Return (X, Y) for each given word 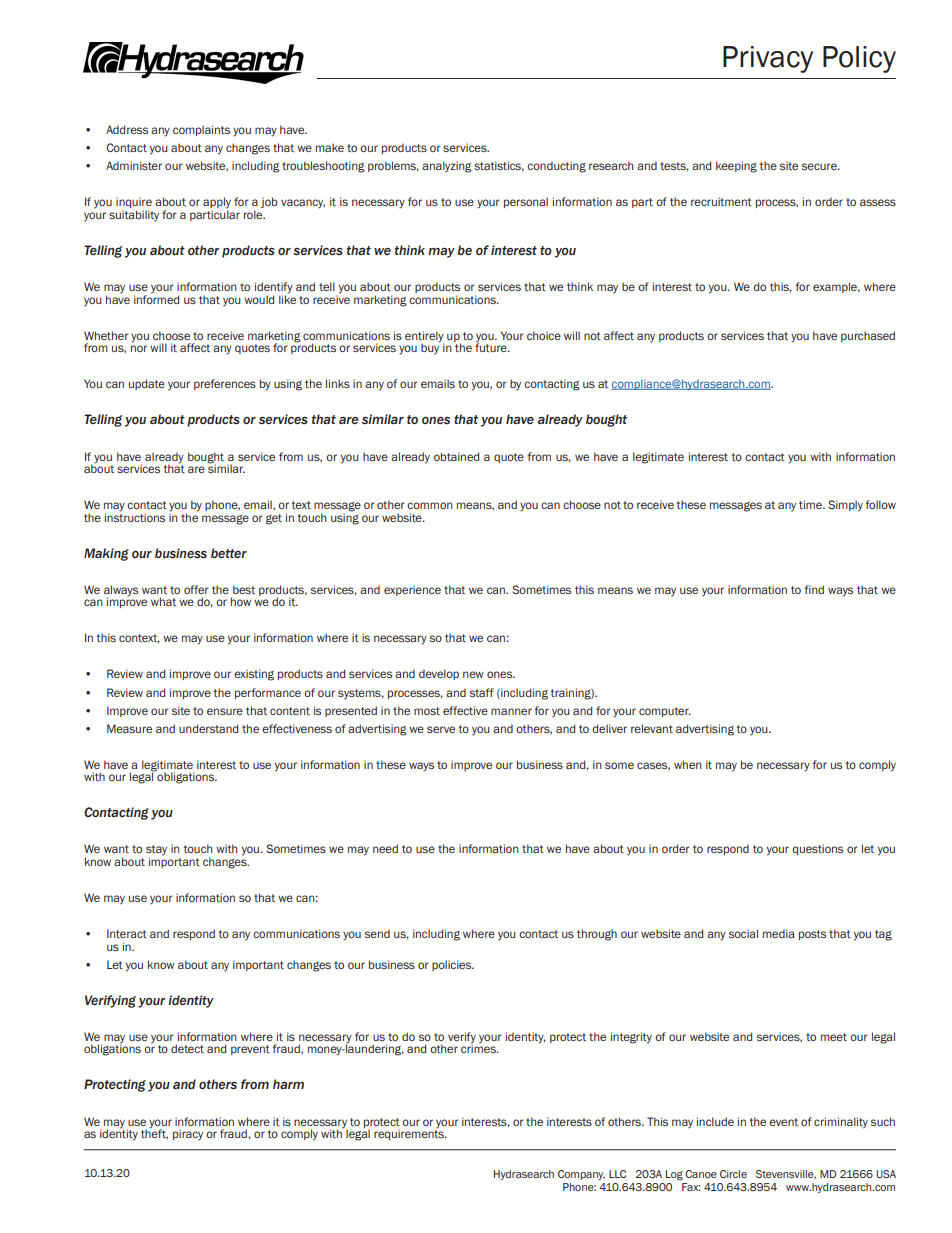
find (814, 589)
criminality (841, 1123)
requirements (410, 1133)
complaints (201, 130)
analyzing (447, 167)
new (473, 674)
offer (196, 589)
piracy (188, 1134)
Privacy (768, 59)
